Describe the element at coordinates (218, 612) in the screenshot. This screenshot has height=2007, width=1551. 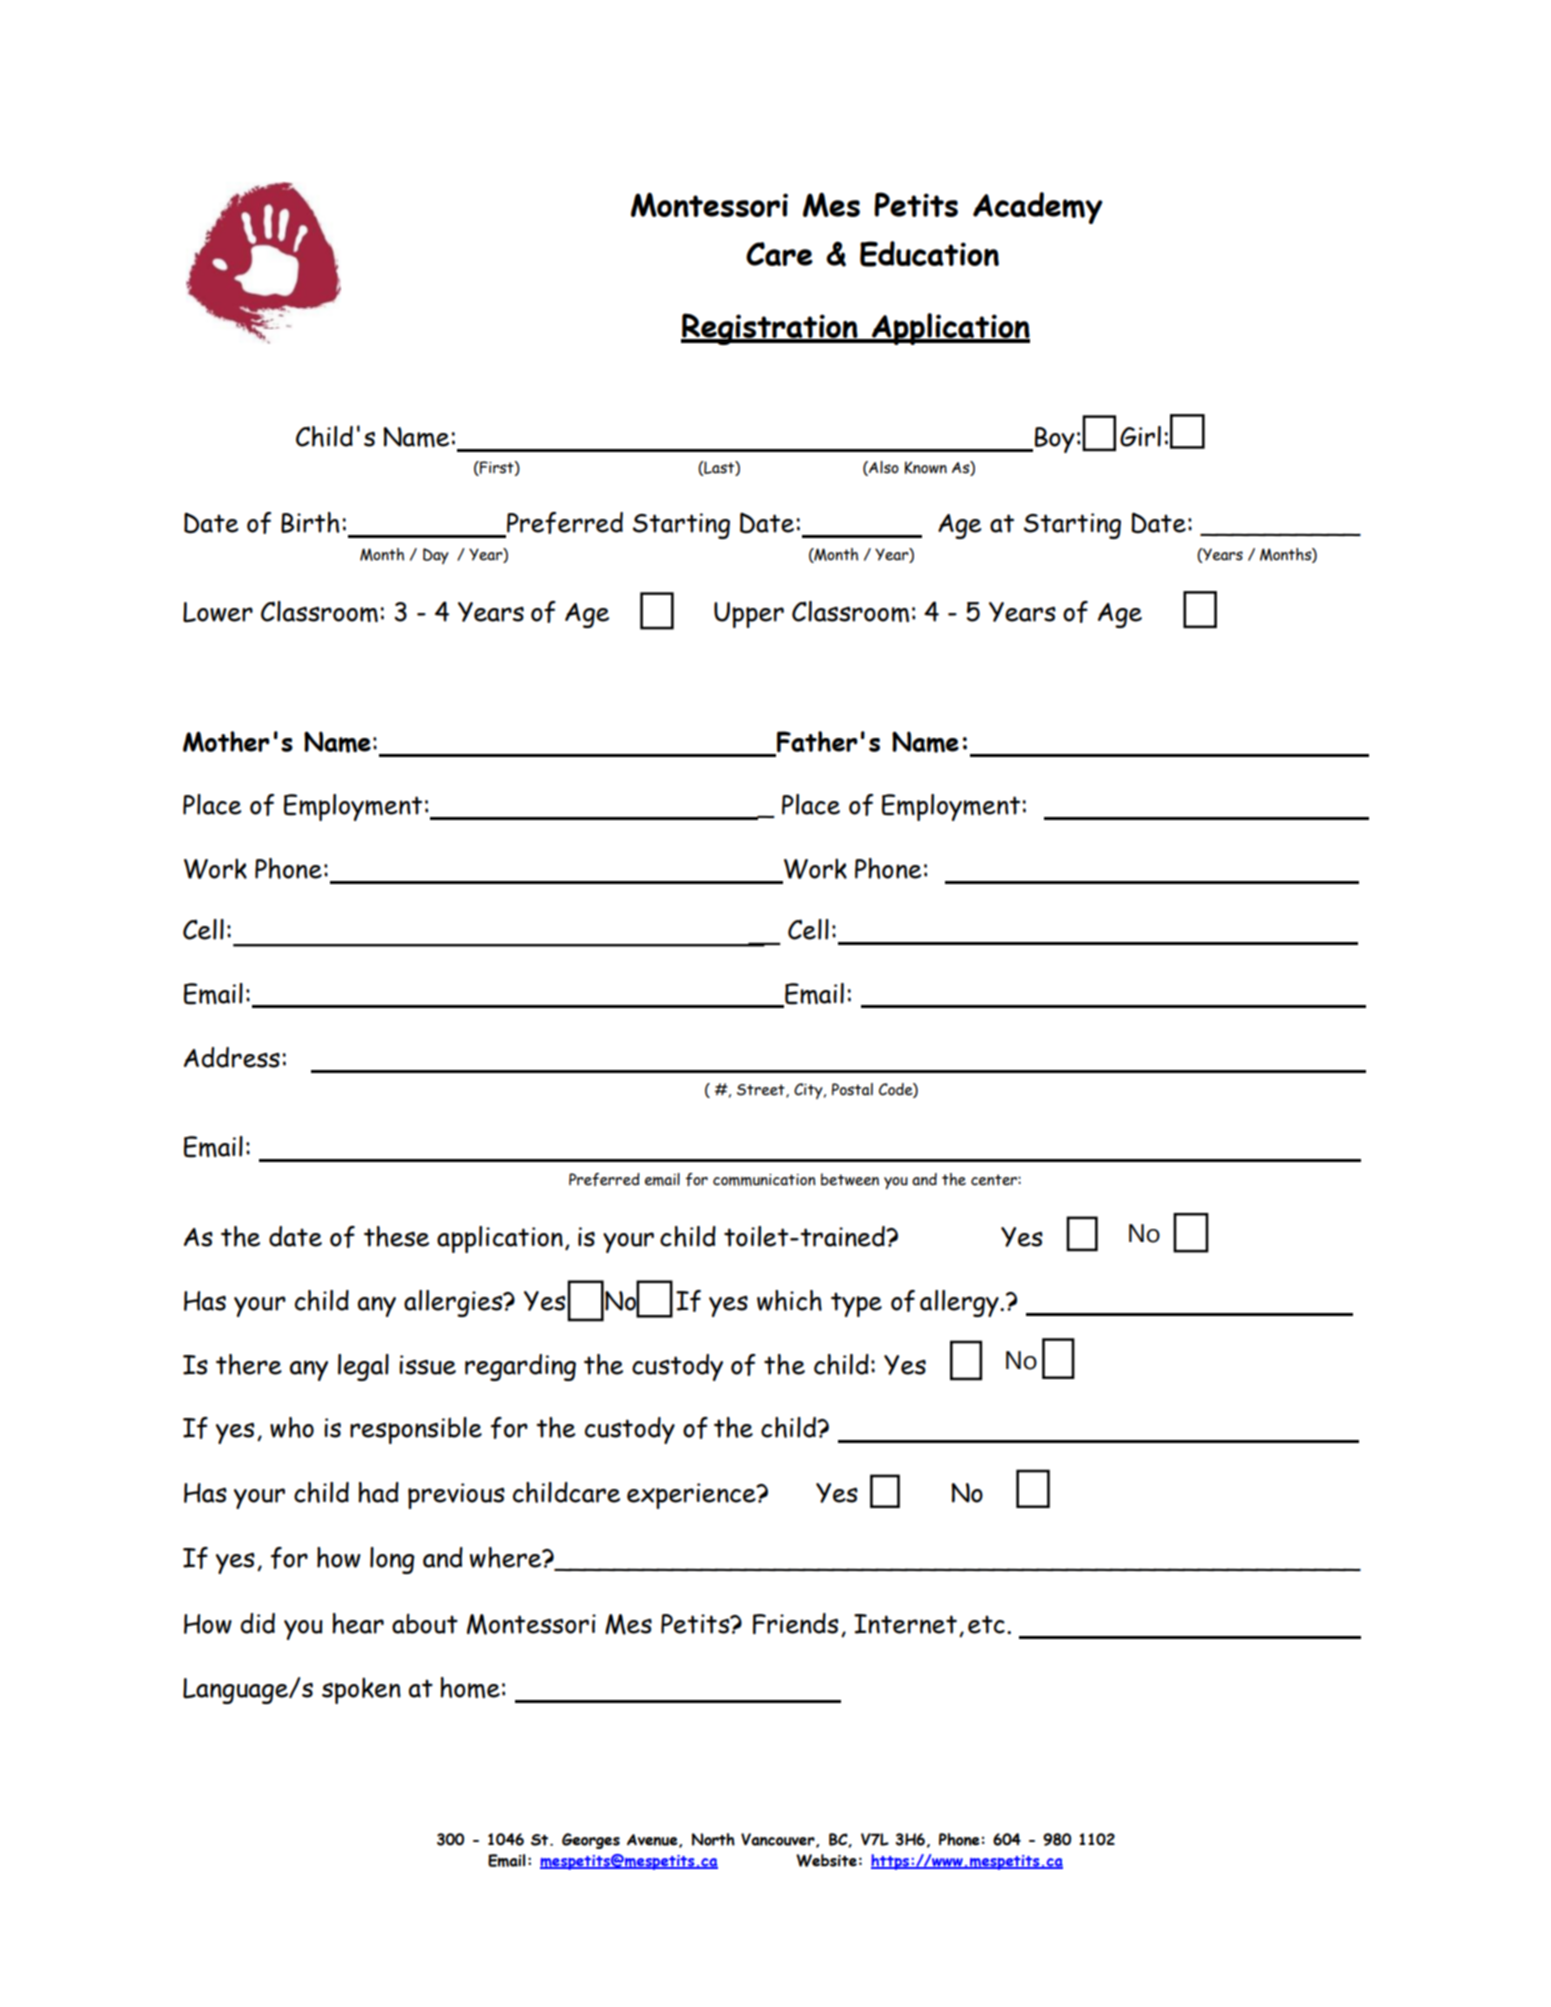
I see `Lower` at that location.
